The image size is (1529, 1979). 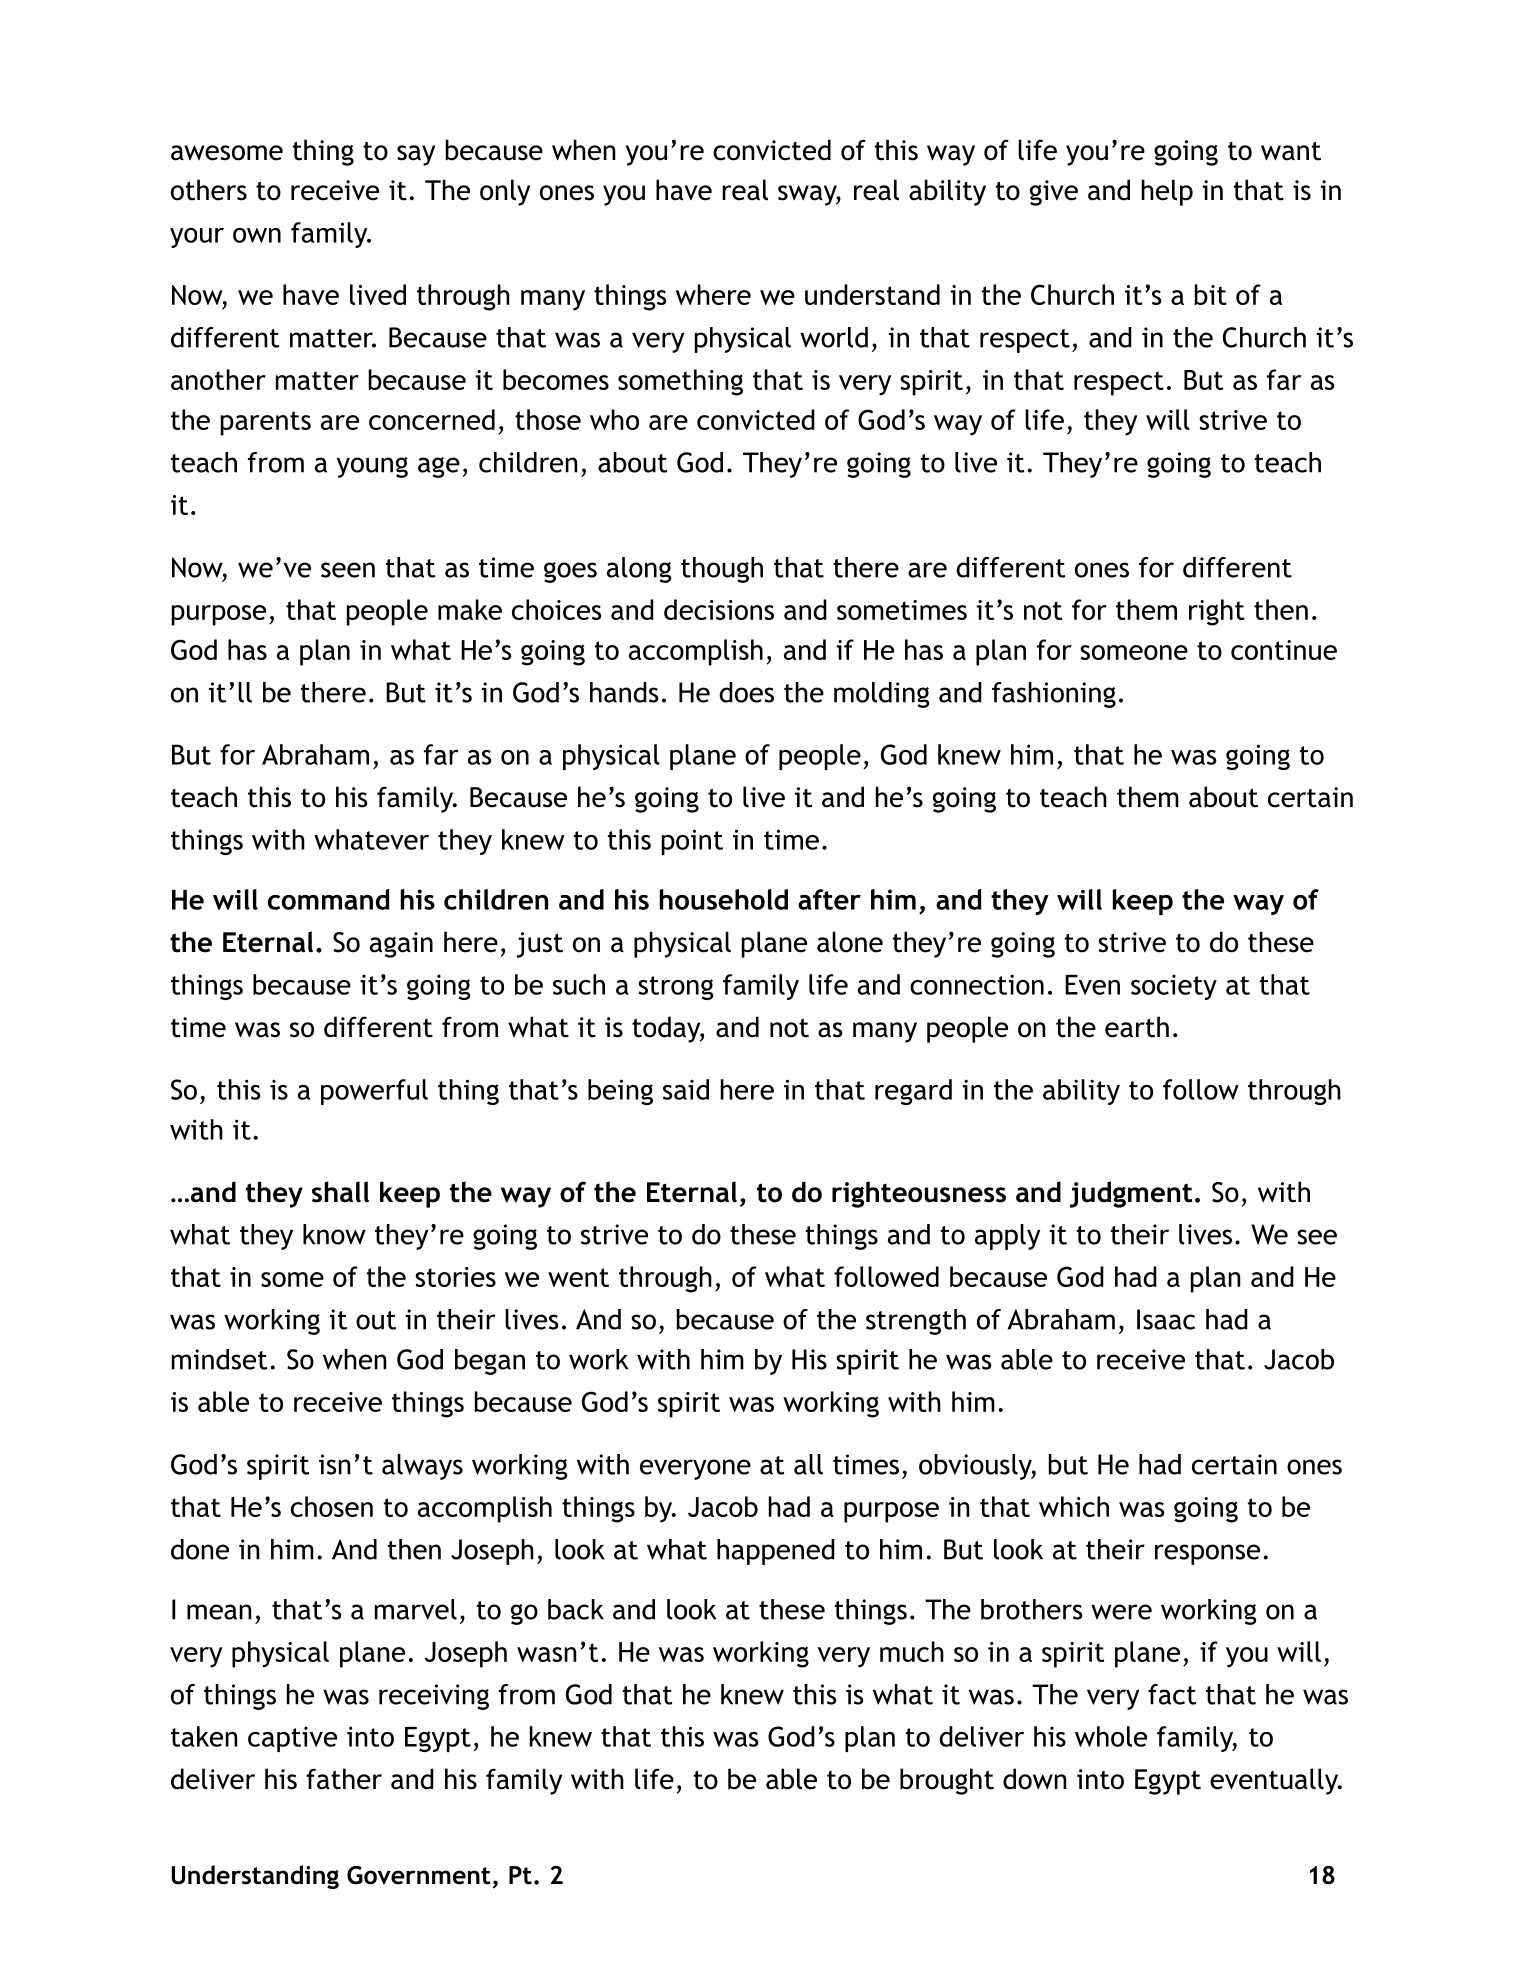 I want to click on brought, so click(x=947, y=1781).
